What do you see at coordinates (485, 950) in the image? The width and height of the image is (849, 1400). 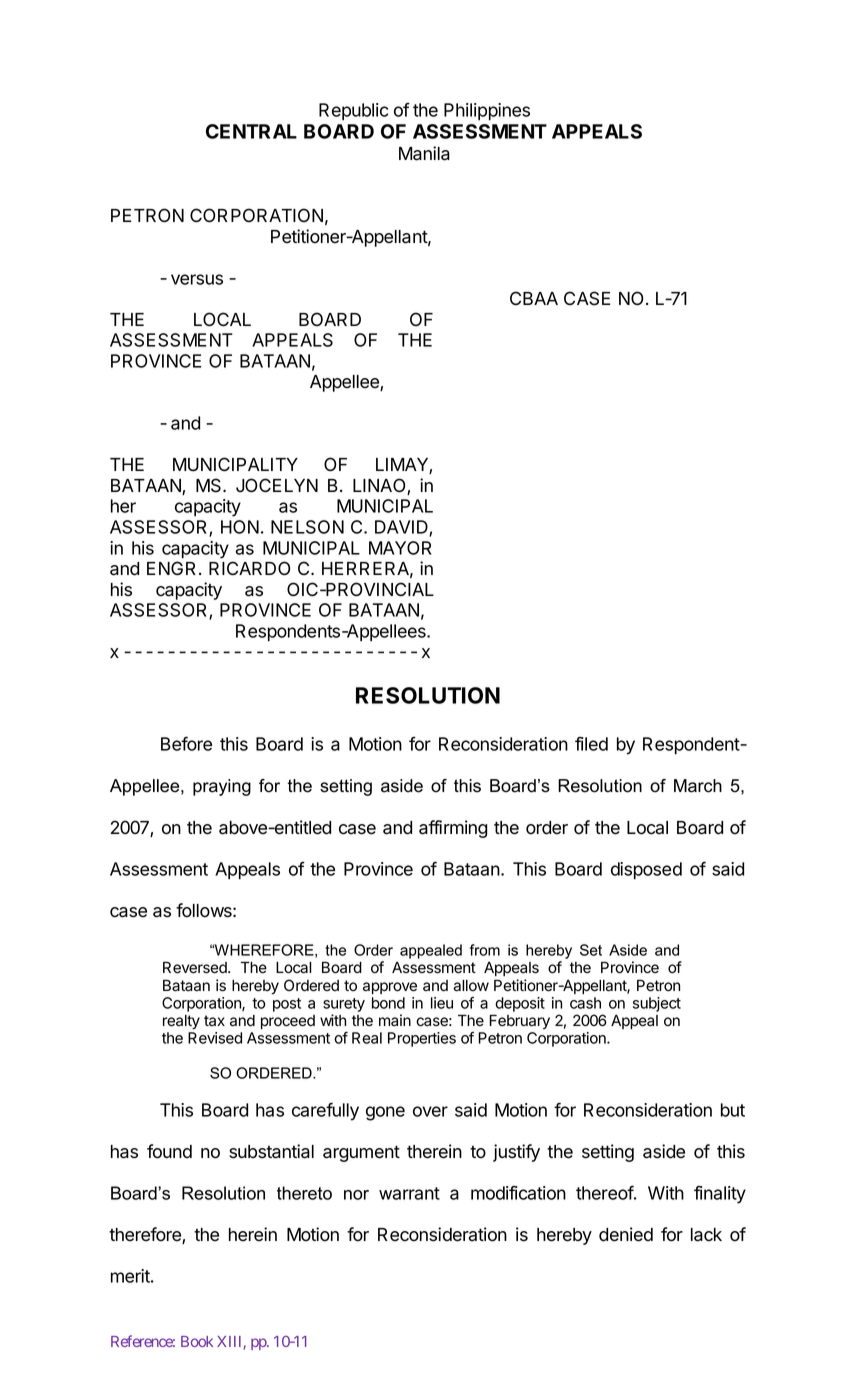 I see `from` at bounding box center [485, 950].
